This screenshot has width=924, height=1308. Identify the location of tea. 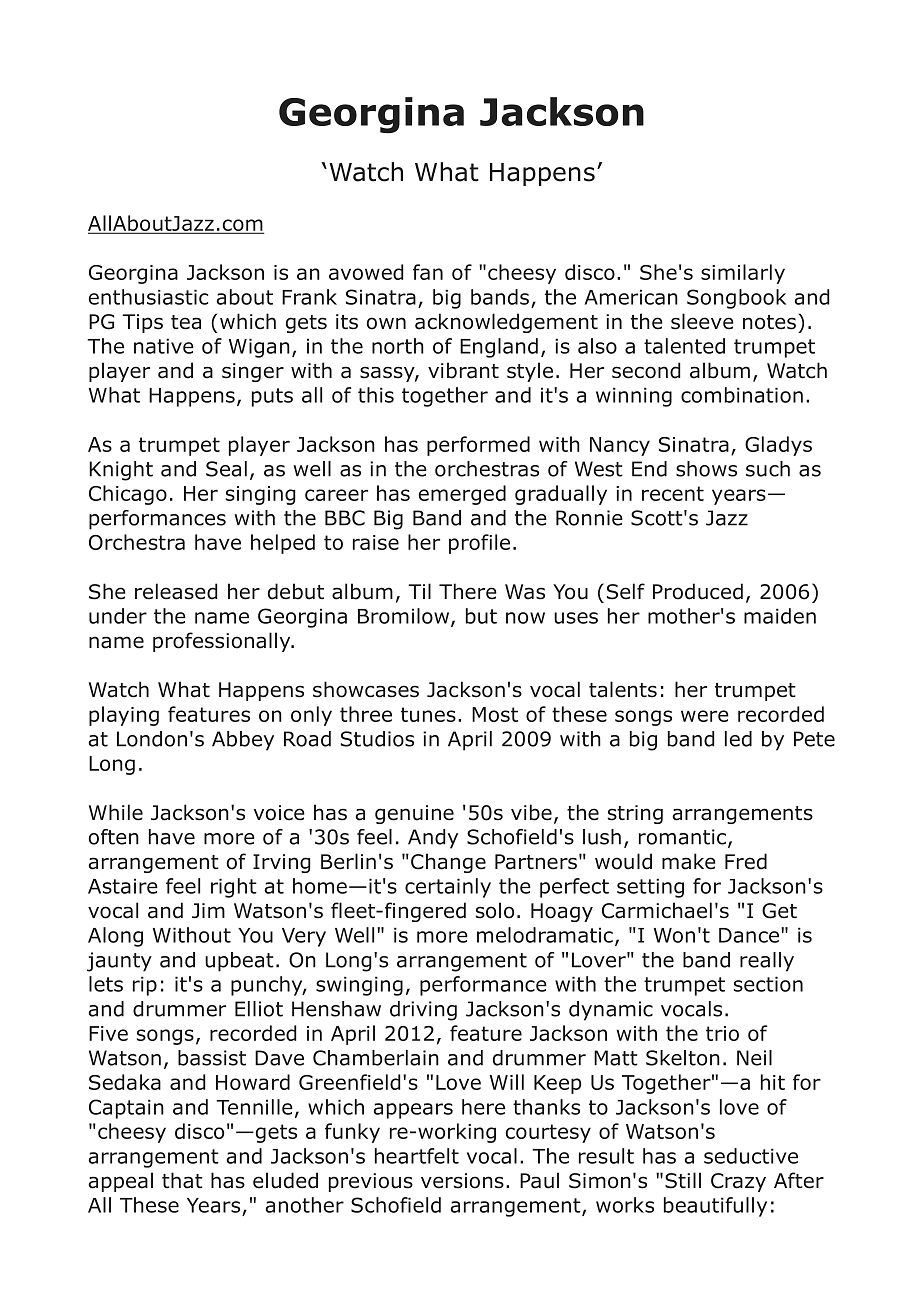
(186, 322).
